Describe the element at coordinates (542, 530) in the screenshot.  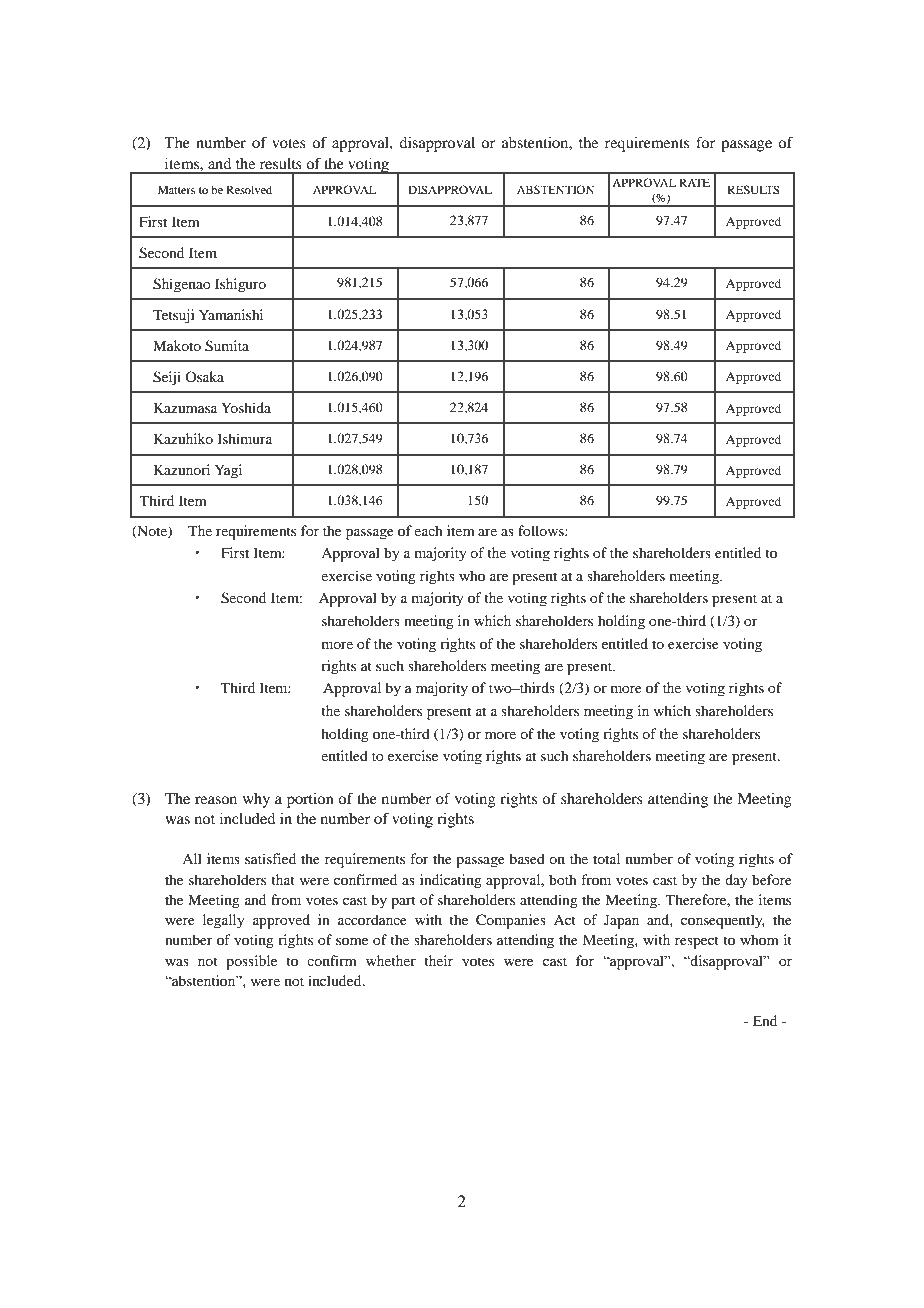
I see `follows` at that location.
